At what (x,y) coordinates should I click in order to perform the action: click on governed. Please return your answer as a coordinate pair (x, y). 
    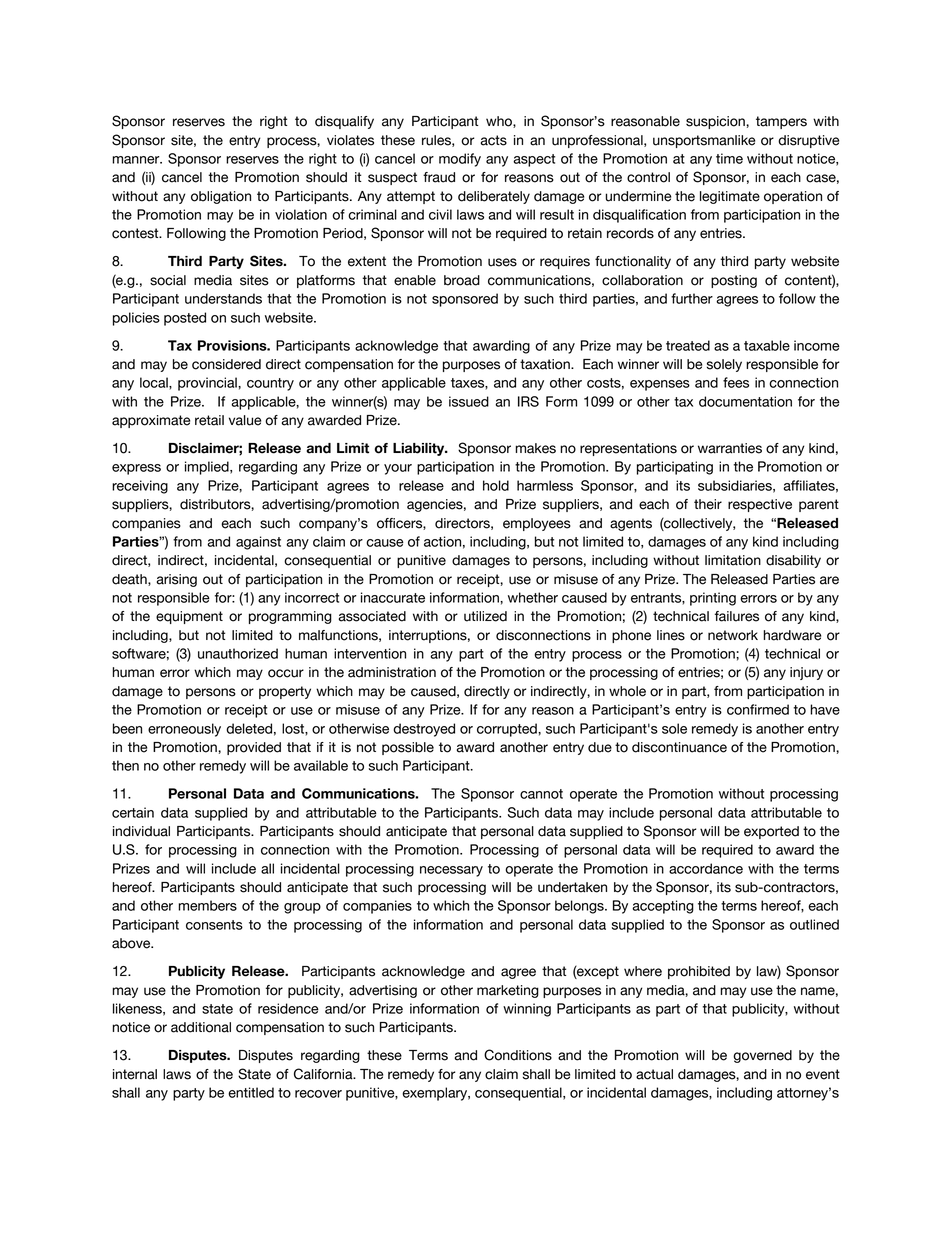
    Looking at the image, I should click on (762, 1056).
